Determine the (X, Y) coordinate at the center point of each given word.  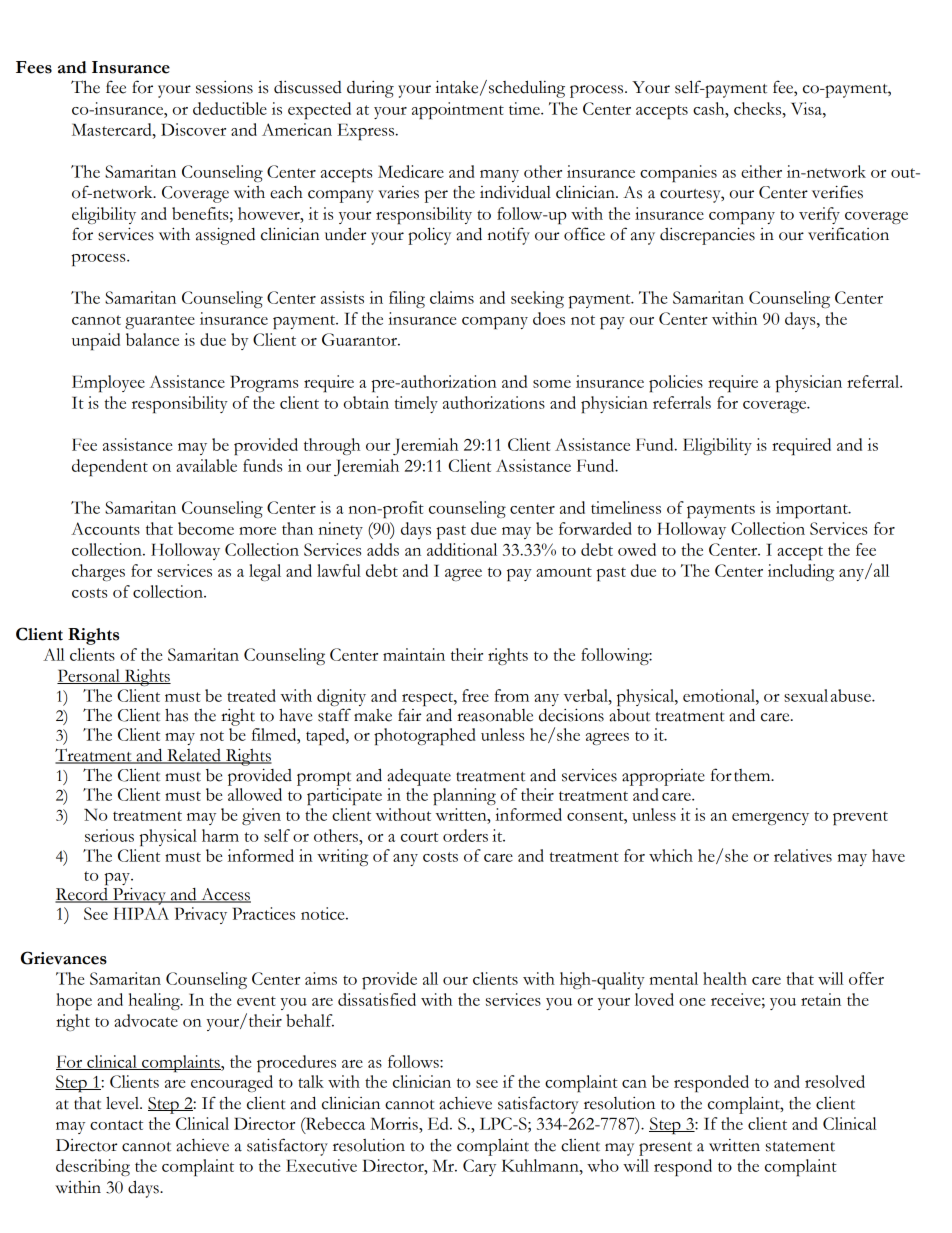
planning (464, 796)
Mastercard (113, 129)
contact (116, 1125)
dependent (110, 467)
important (813, 509)
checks (759, 108)
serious (109, 835)
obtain (366, 402)
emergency (770, 819)
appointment (458, 110)
